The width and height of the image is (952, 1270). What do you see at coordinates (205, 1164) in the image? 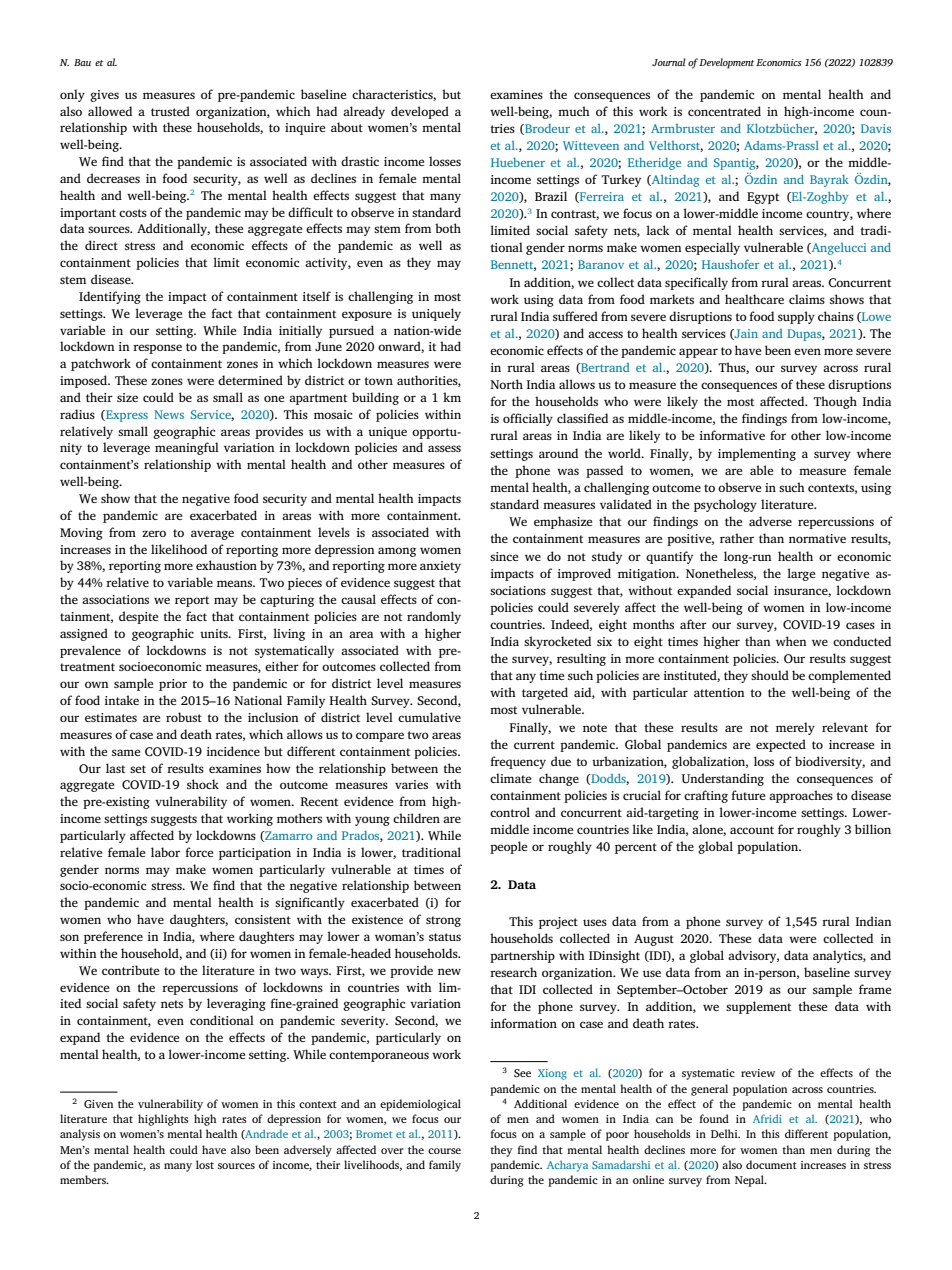
I see `lost` at bounding box center [205, 1164].
